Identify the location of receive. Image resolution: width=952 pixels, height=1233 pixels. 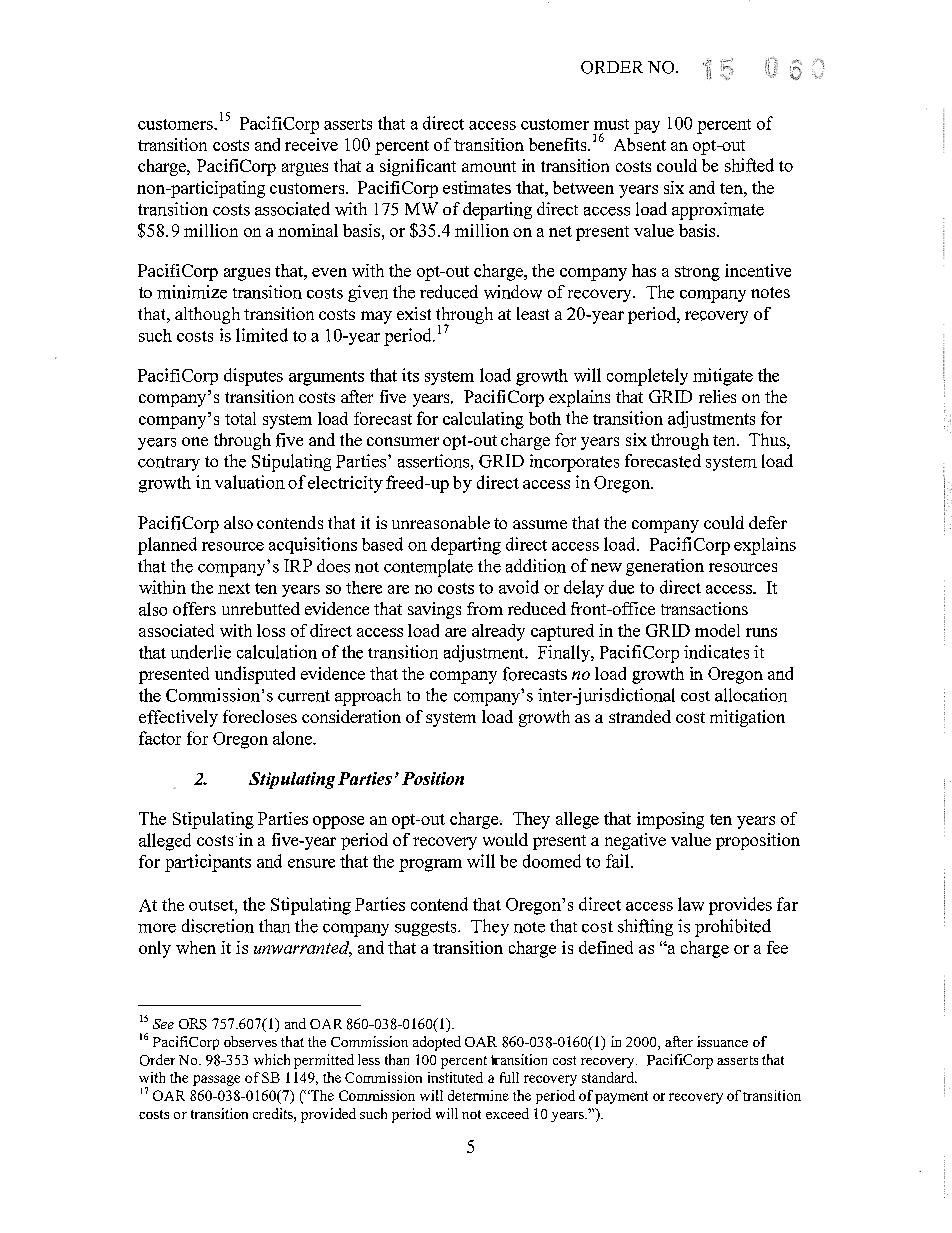
(311, 144).
